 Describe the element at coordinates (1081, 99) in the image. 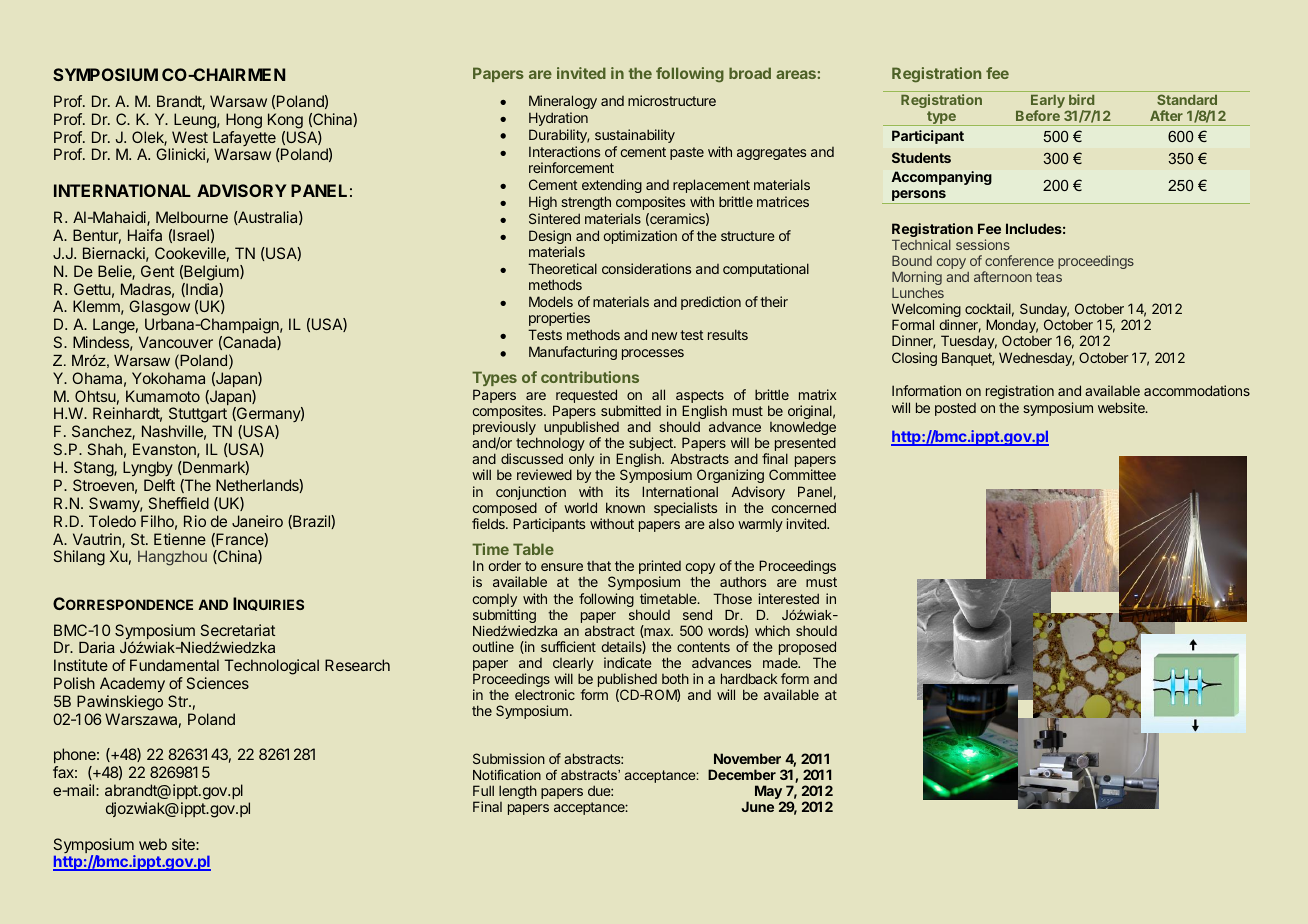

I see `bird` at that location.
